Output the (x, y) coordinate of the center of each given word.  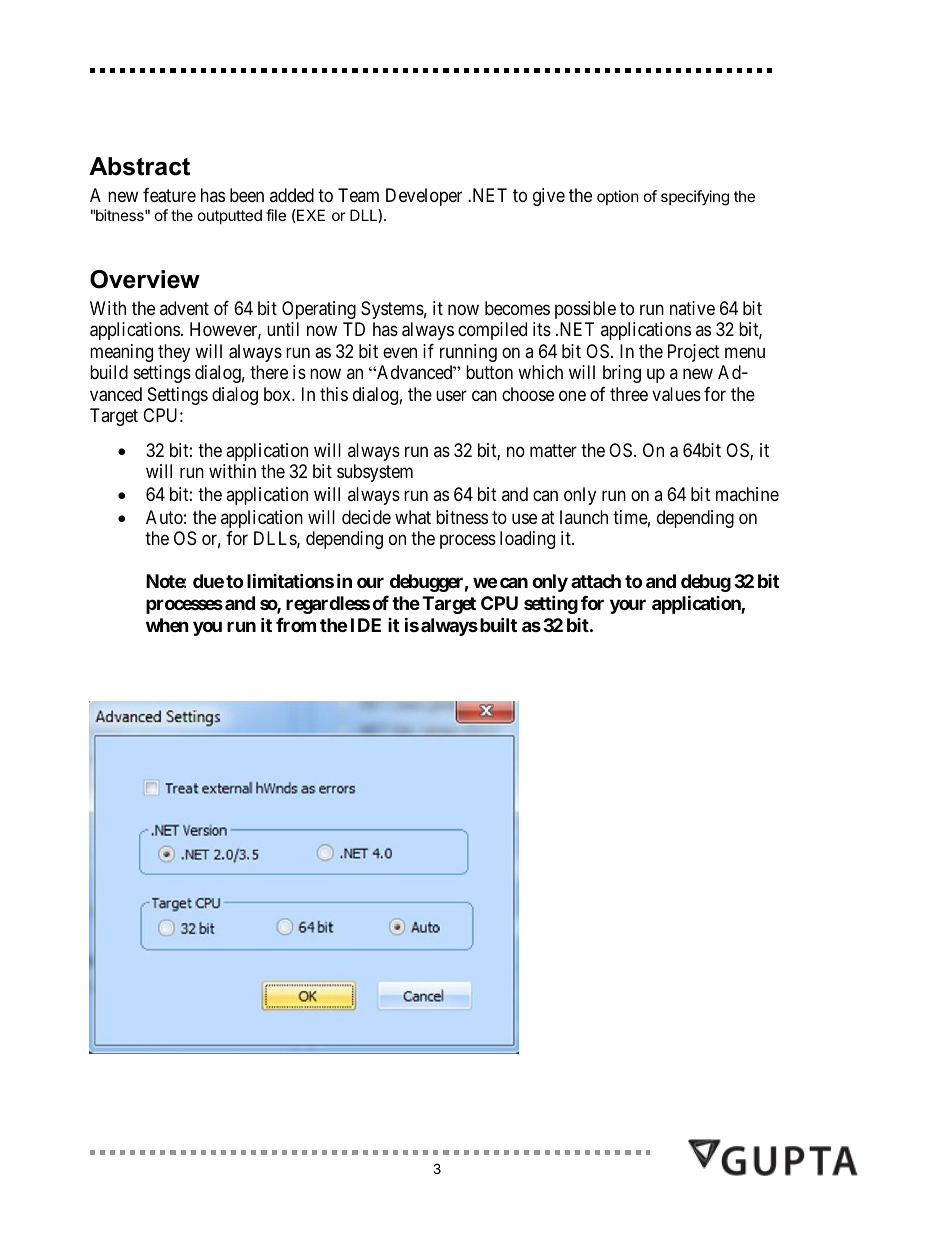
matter (553, 451)
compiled (492, 331)
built (497, 624)
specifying (695, 198)
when (167, 625)
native (692, 308)
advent (184, 308)
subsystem (375, 473)
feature (169, 195)
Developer (424, 197)
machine (747, 494)
